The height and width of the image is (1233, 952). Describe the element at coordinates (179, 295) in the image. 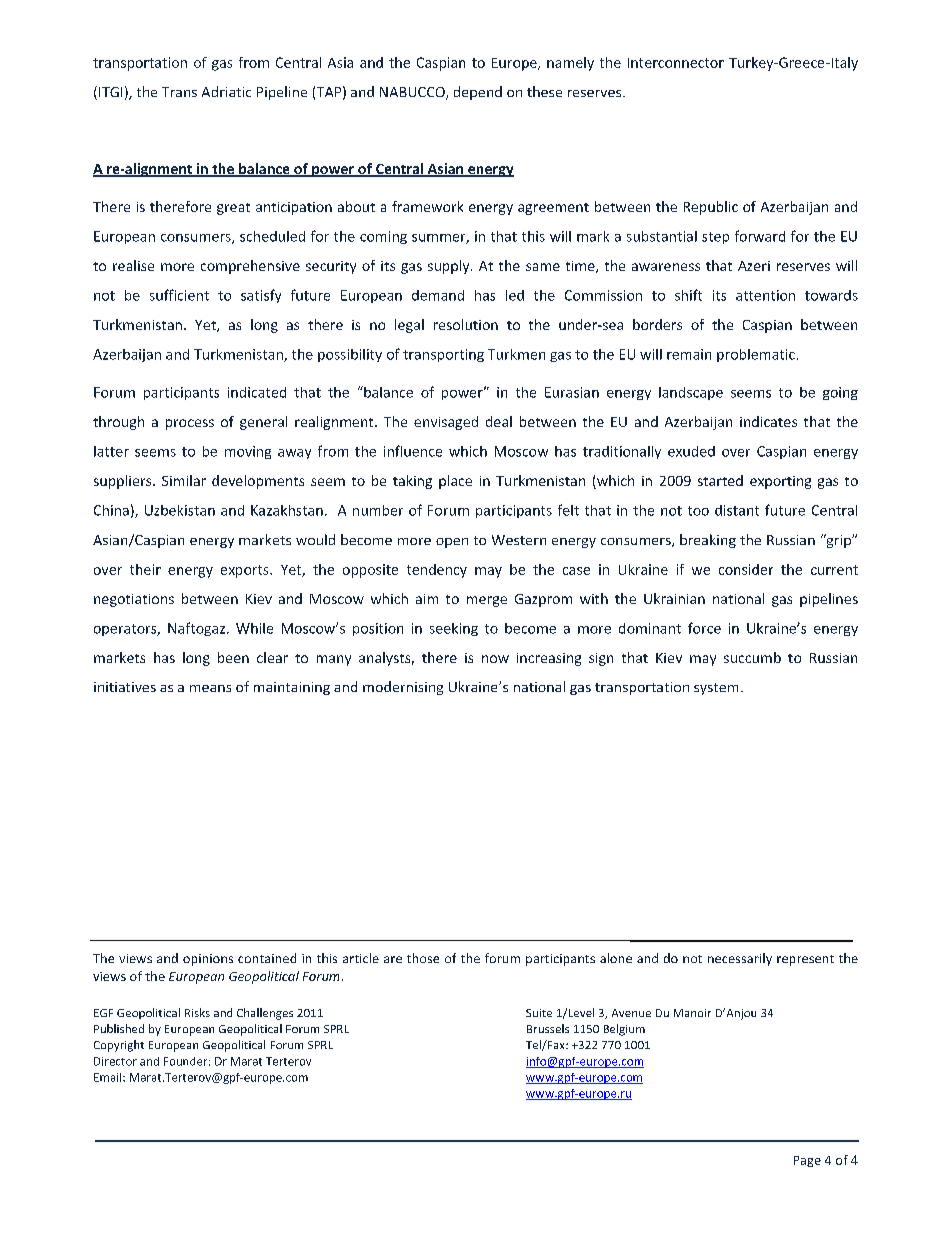

I see `sufficient` at that location.
